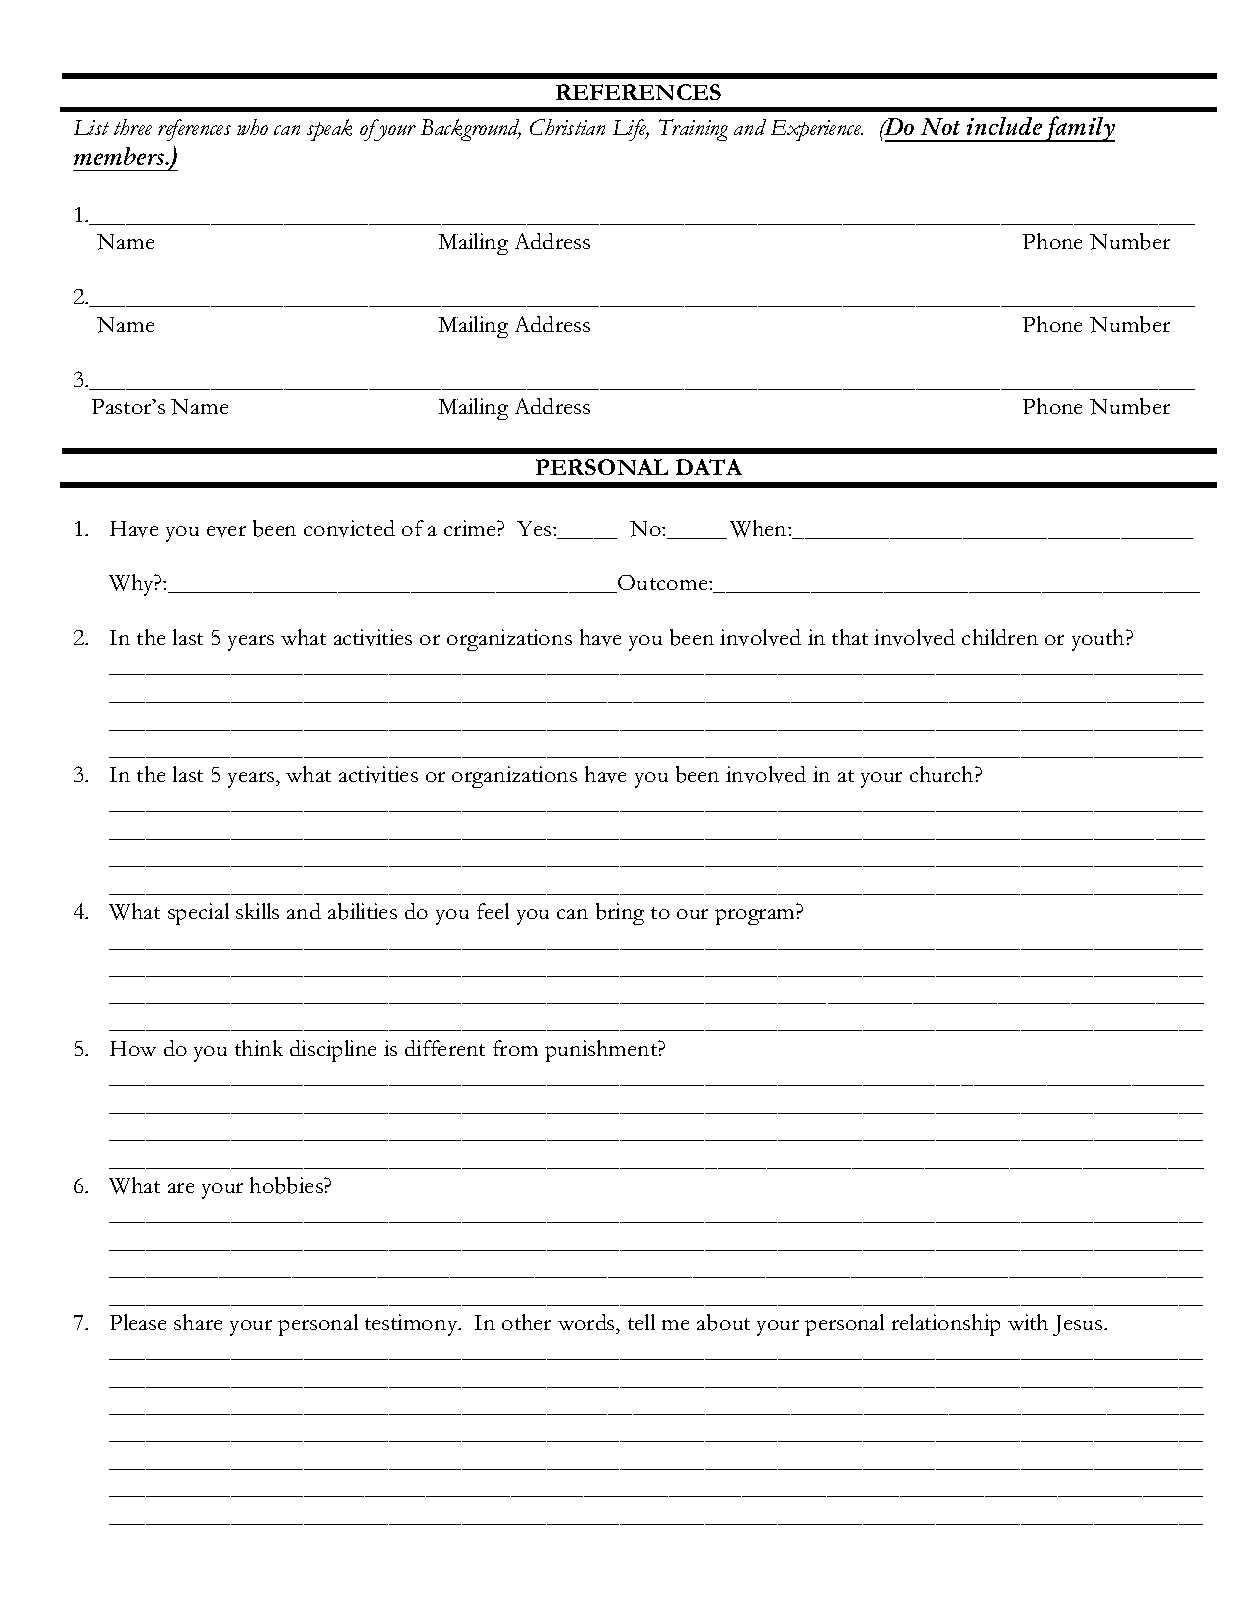 The width and height of the image is (1242, 1607). I want to click on Life, so click(631, 130).
